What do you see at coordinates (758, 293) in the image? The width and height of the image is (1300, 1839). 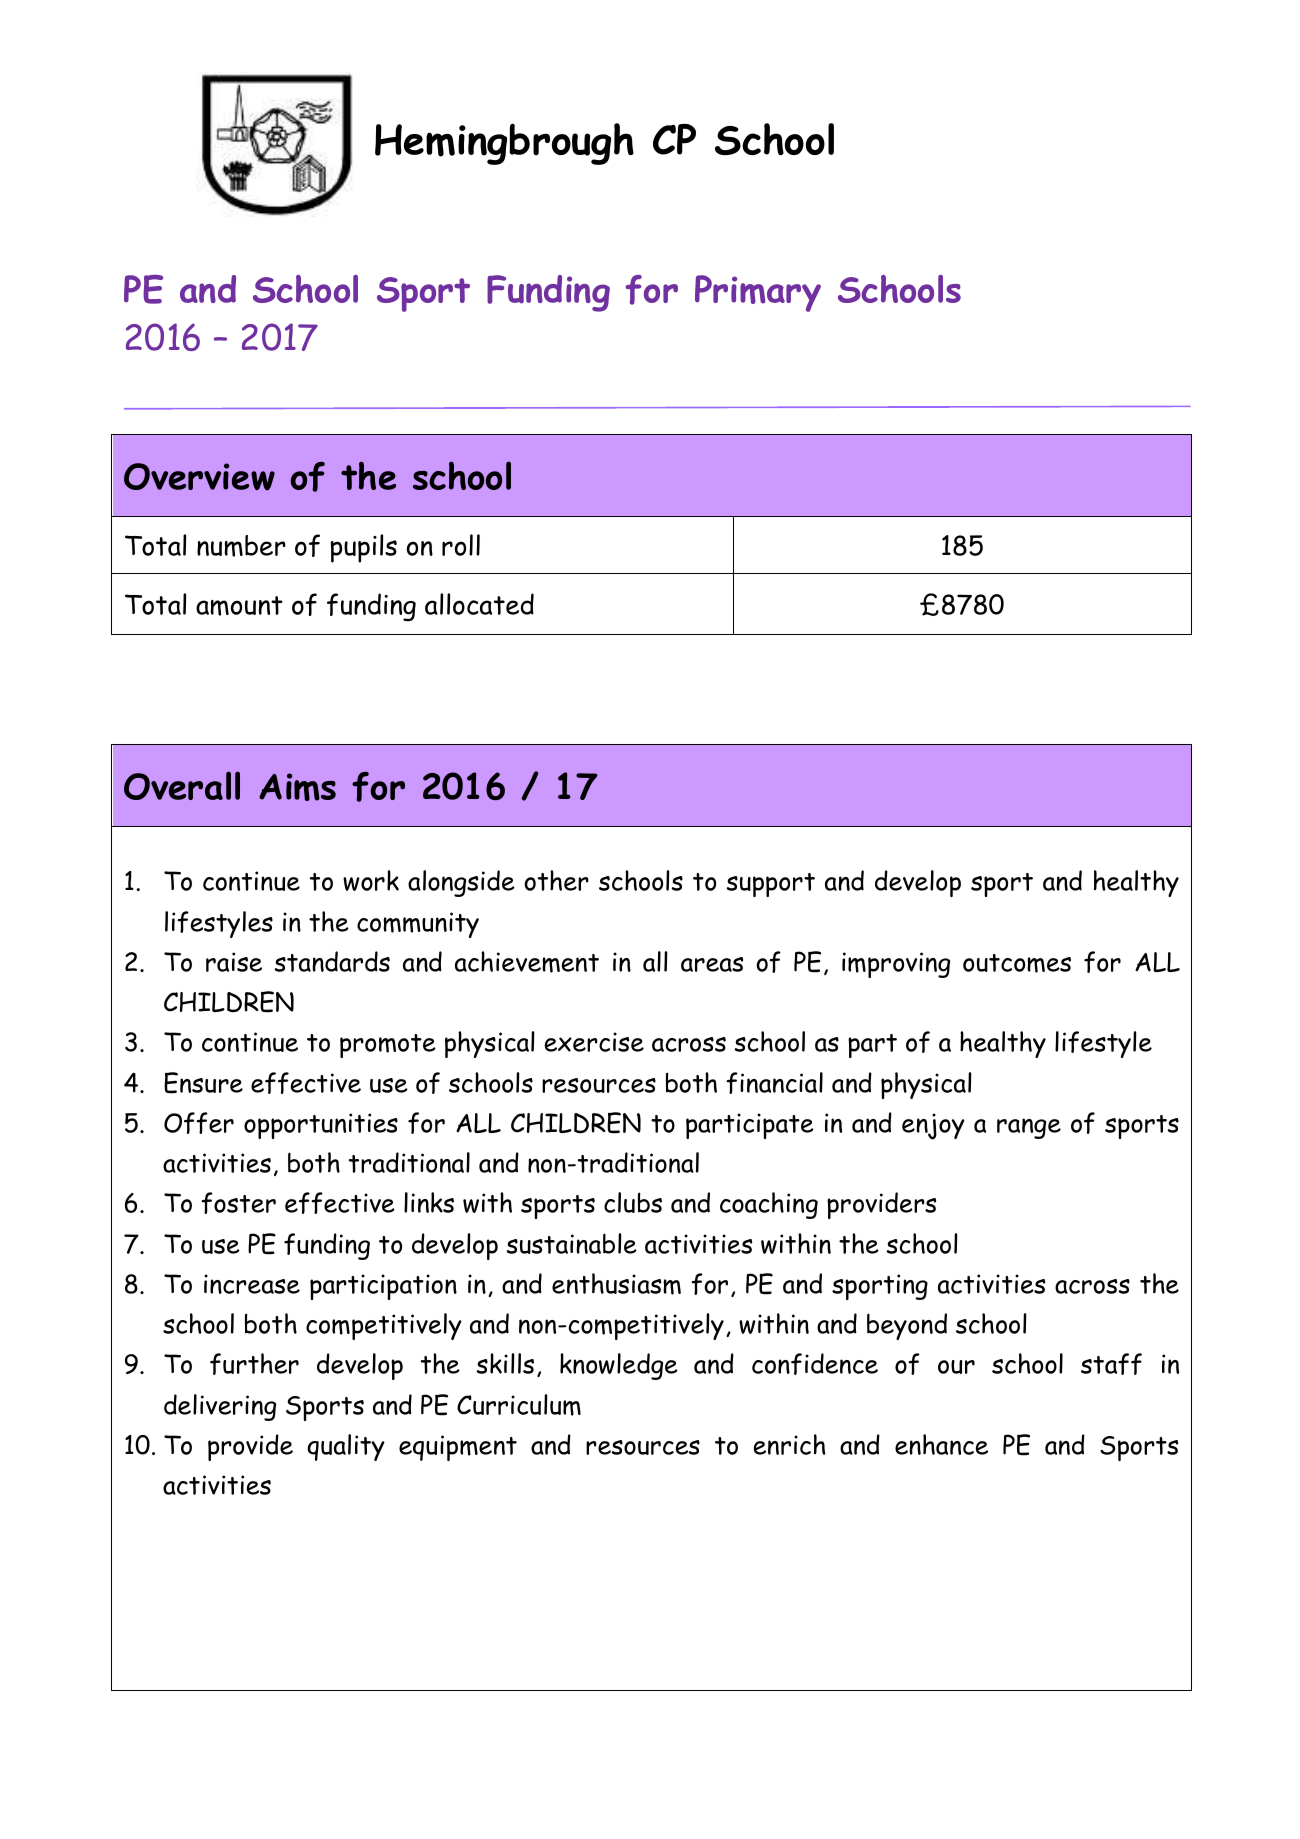 I see `Primary` at bounding box center [758, 293].
